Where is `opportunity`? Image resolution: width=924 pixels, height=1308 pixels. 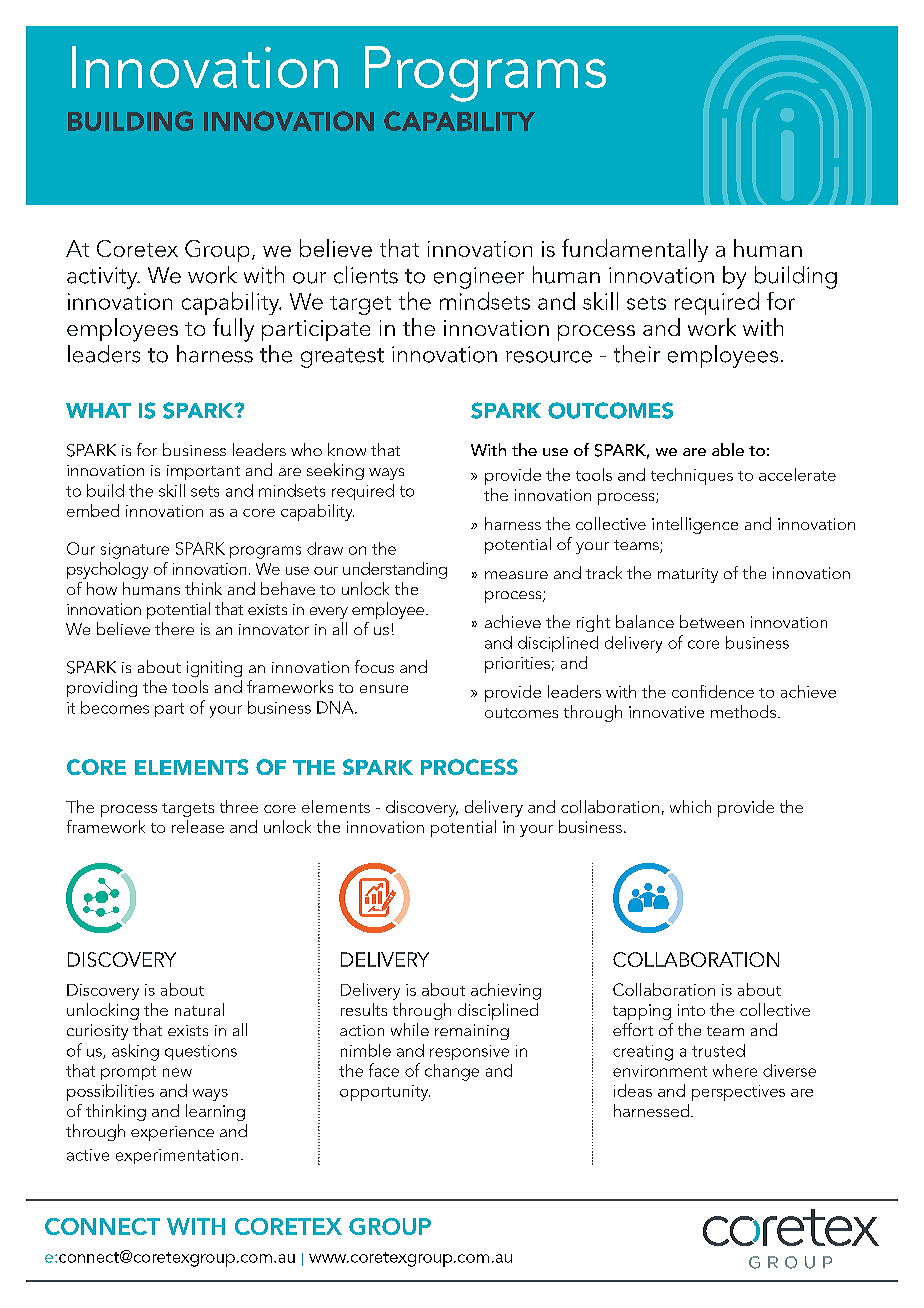 opportunity is located at coordinates (385, 1093).
